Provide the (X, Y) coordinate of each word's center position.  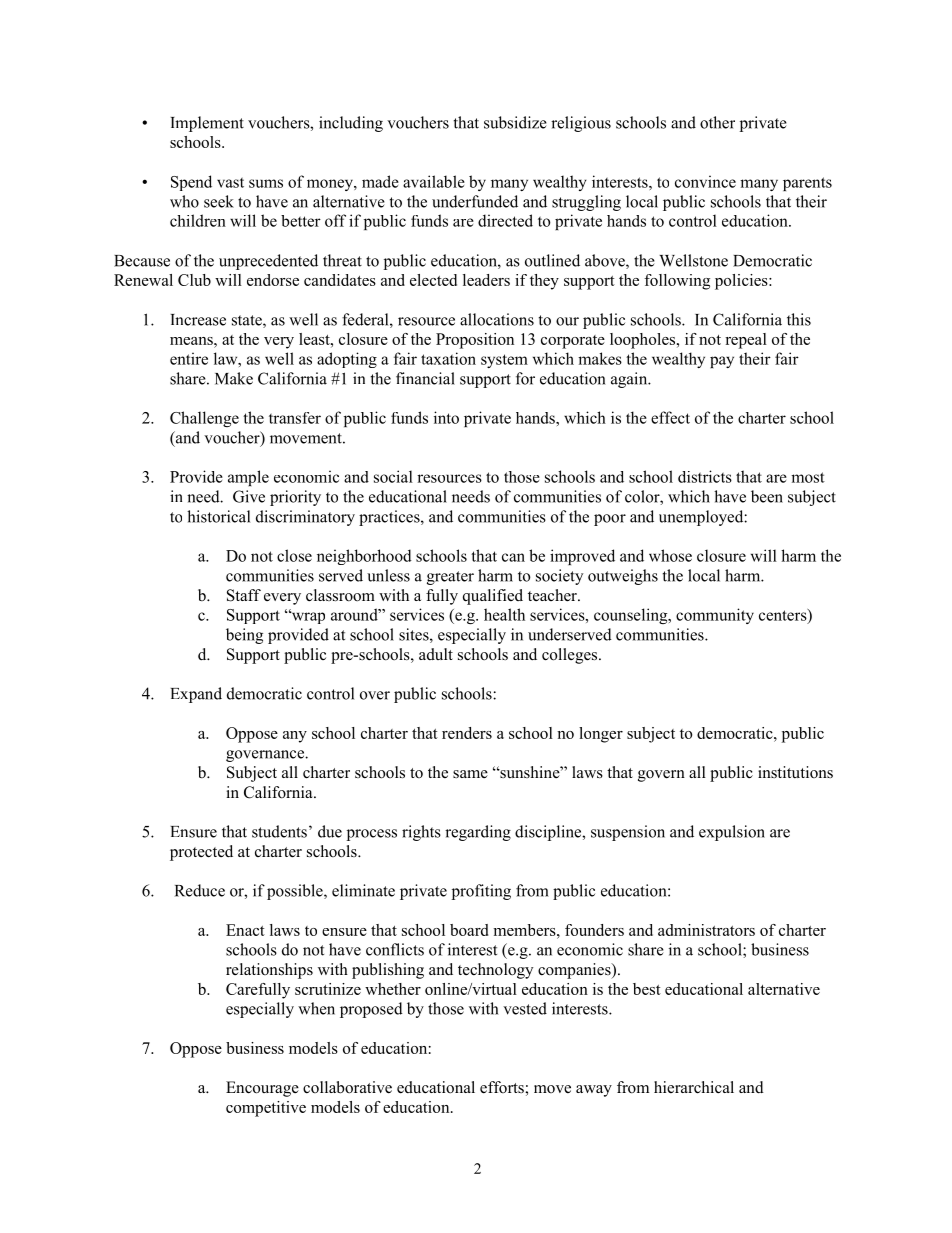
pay (722, 362)
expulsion (732, 833)
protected (201, 853)
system (504, 361)
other (717, 122)
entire (189, 358)
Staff (244, 595)
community (715, 616)
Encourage (262, 1089)
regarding (478, 833)
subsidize (515, 122)
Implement (207, 124)
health (504, 614)
